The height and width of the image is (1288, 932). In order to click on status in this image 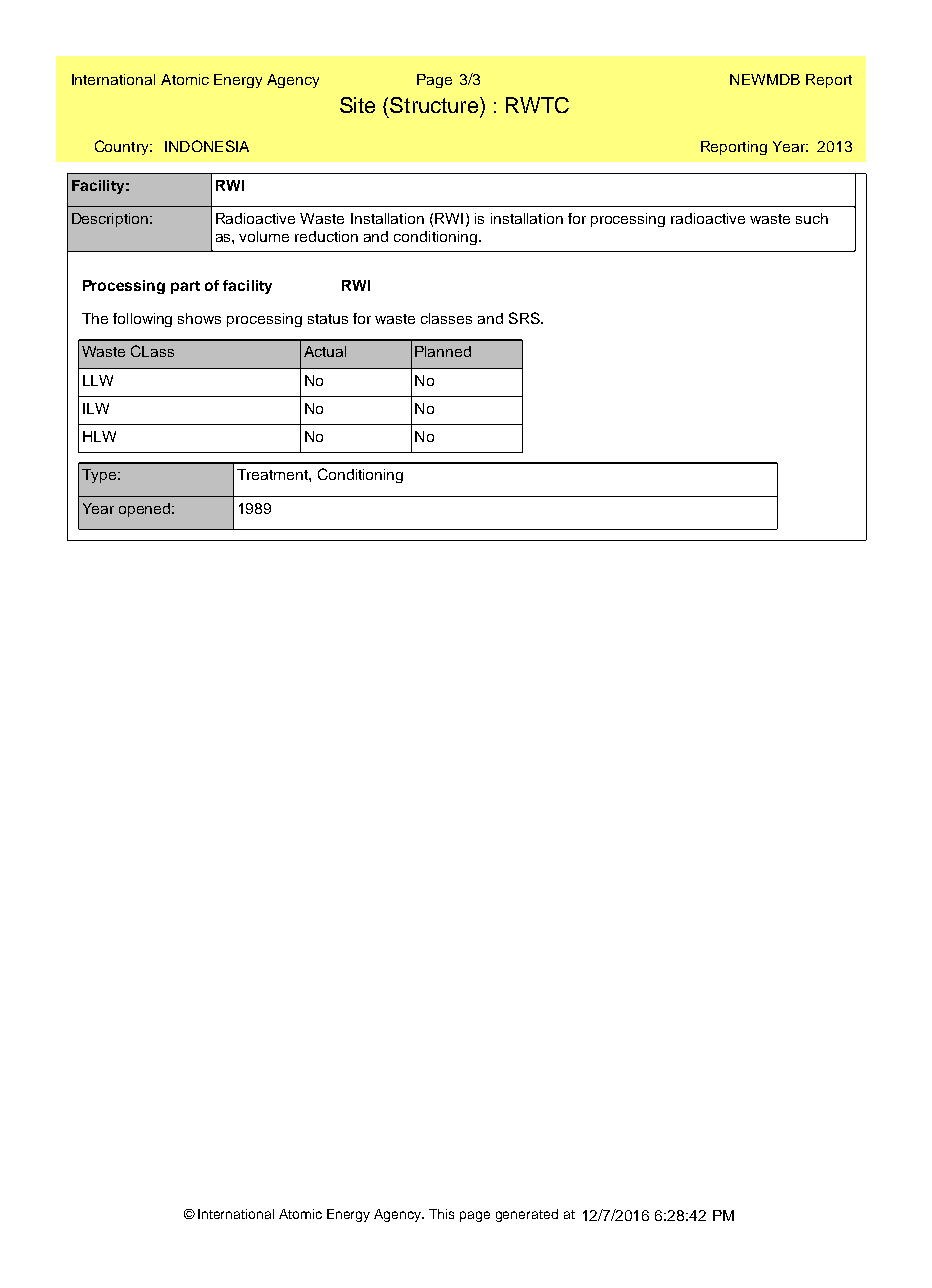, I will do `click(328, 319)`.
